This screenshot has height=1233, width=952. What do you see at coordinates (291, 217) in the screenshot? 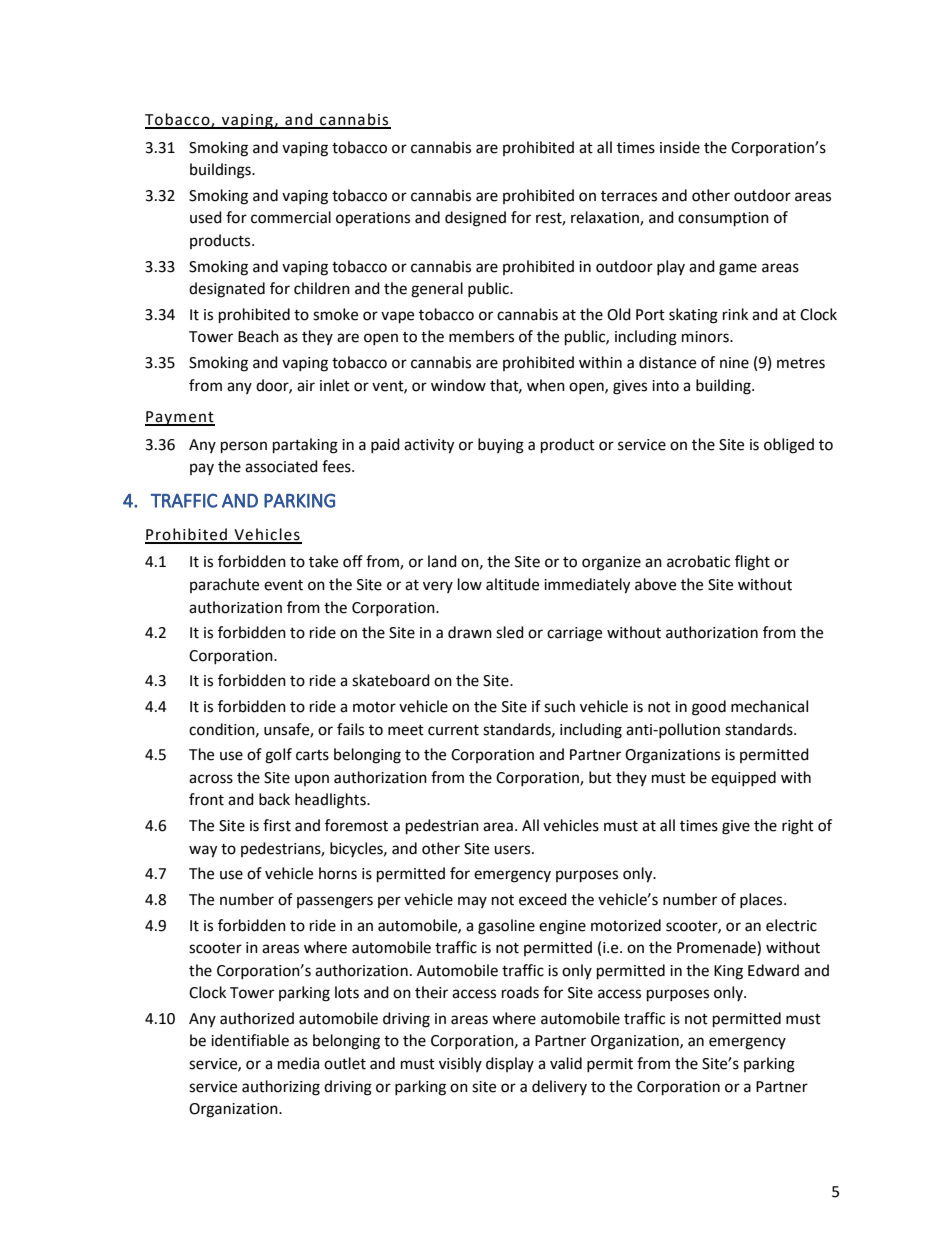
I see `commercial` at bounding box center [291, 217].
